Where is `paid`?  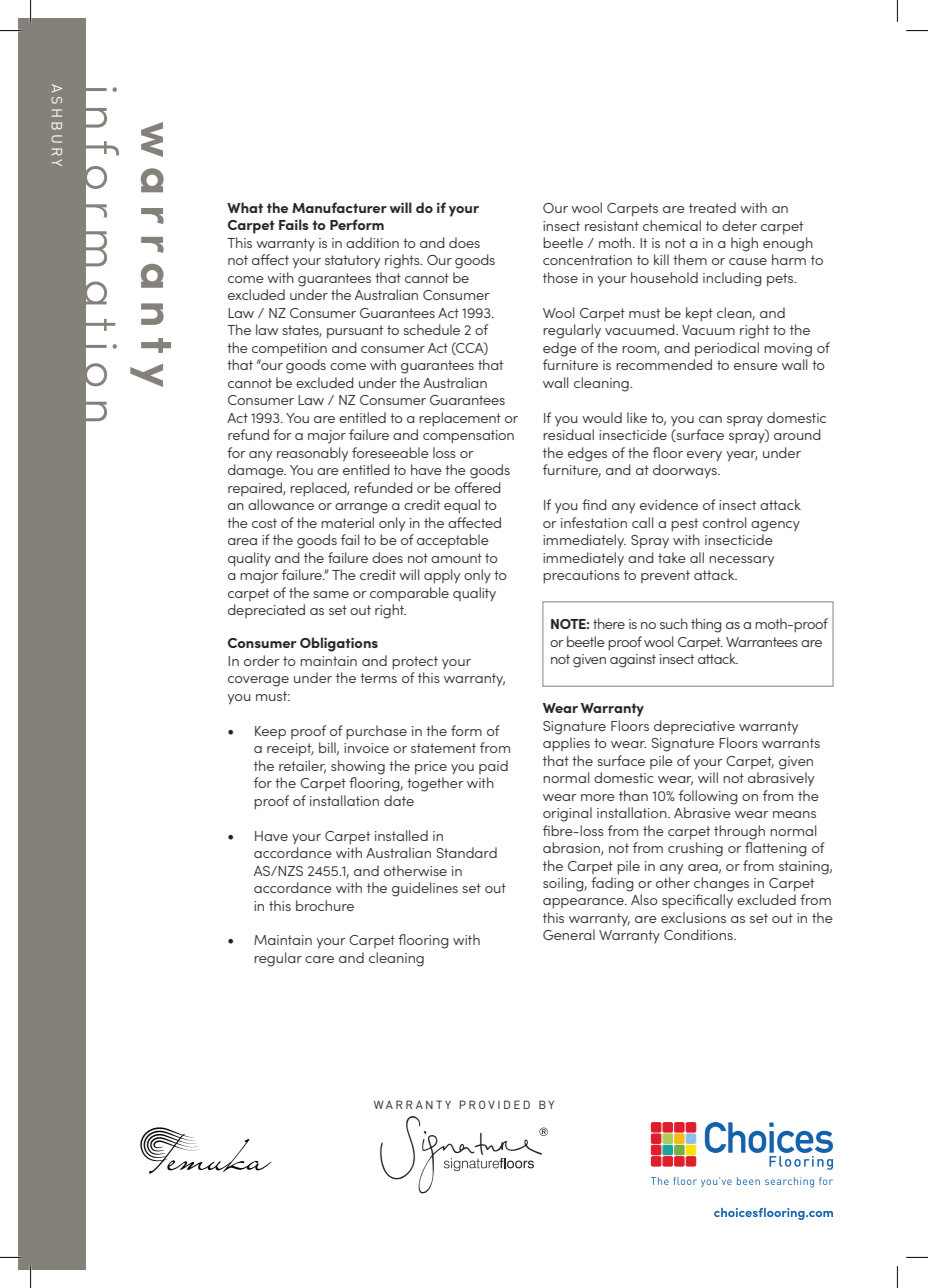 paid is located at coordinates (493, 767).
